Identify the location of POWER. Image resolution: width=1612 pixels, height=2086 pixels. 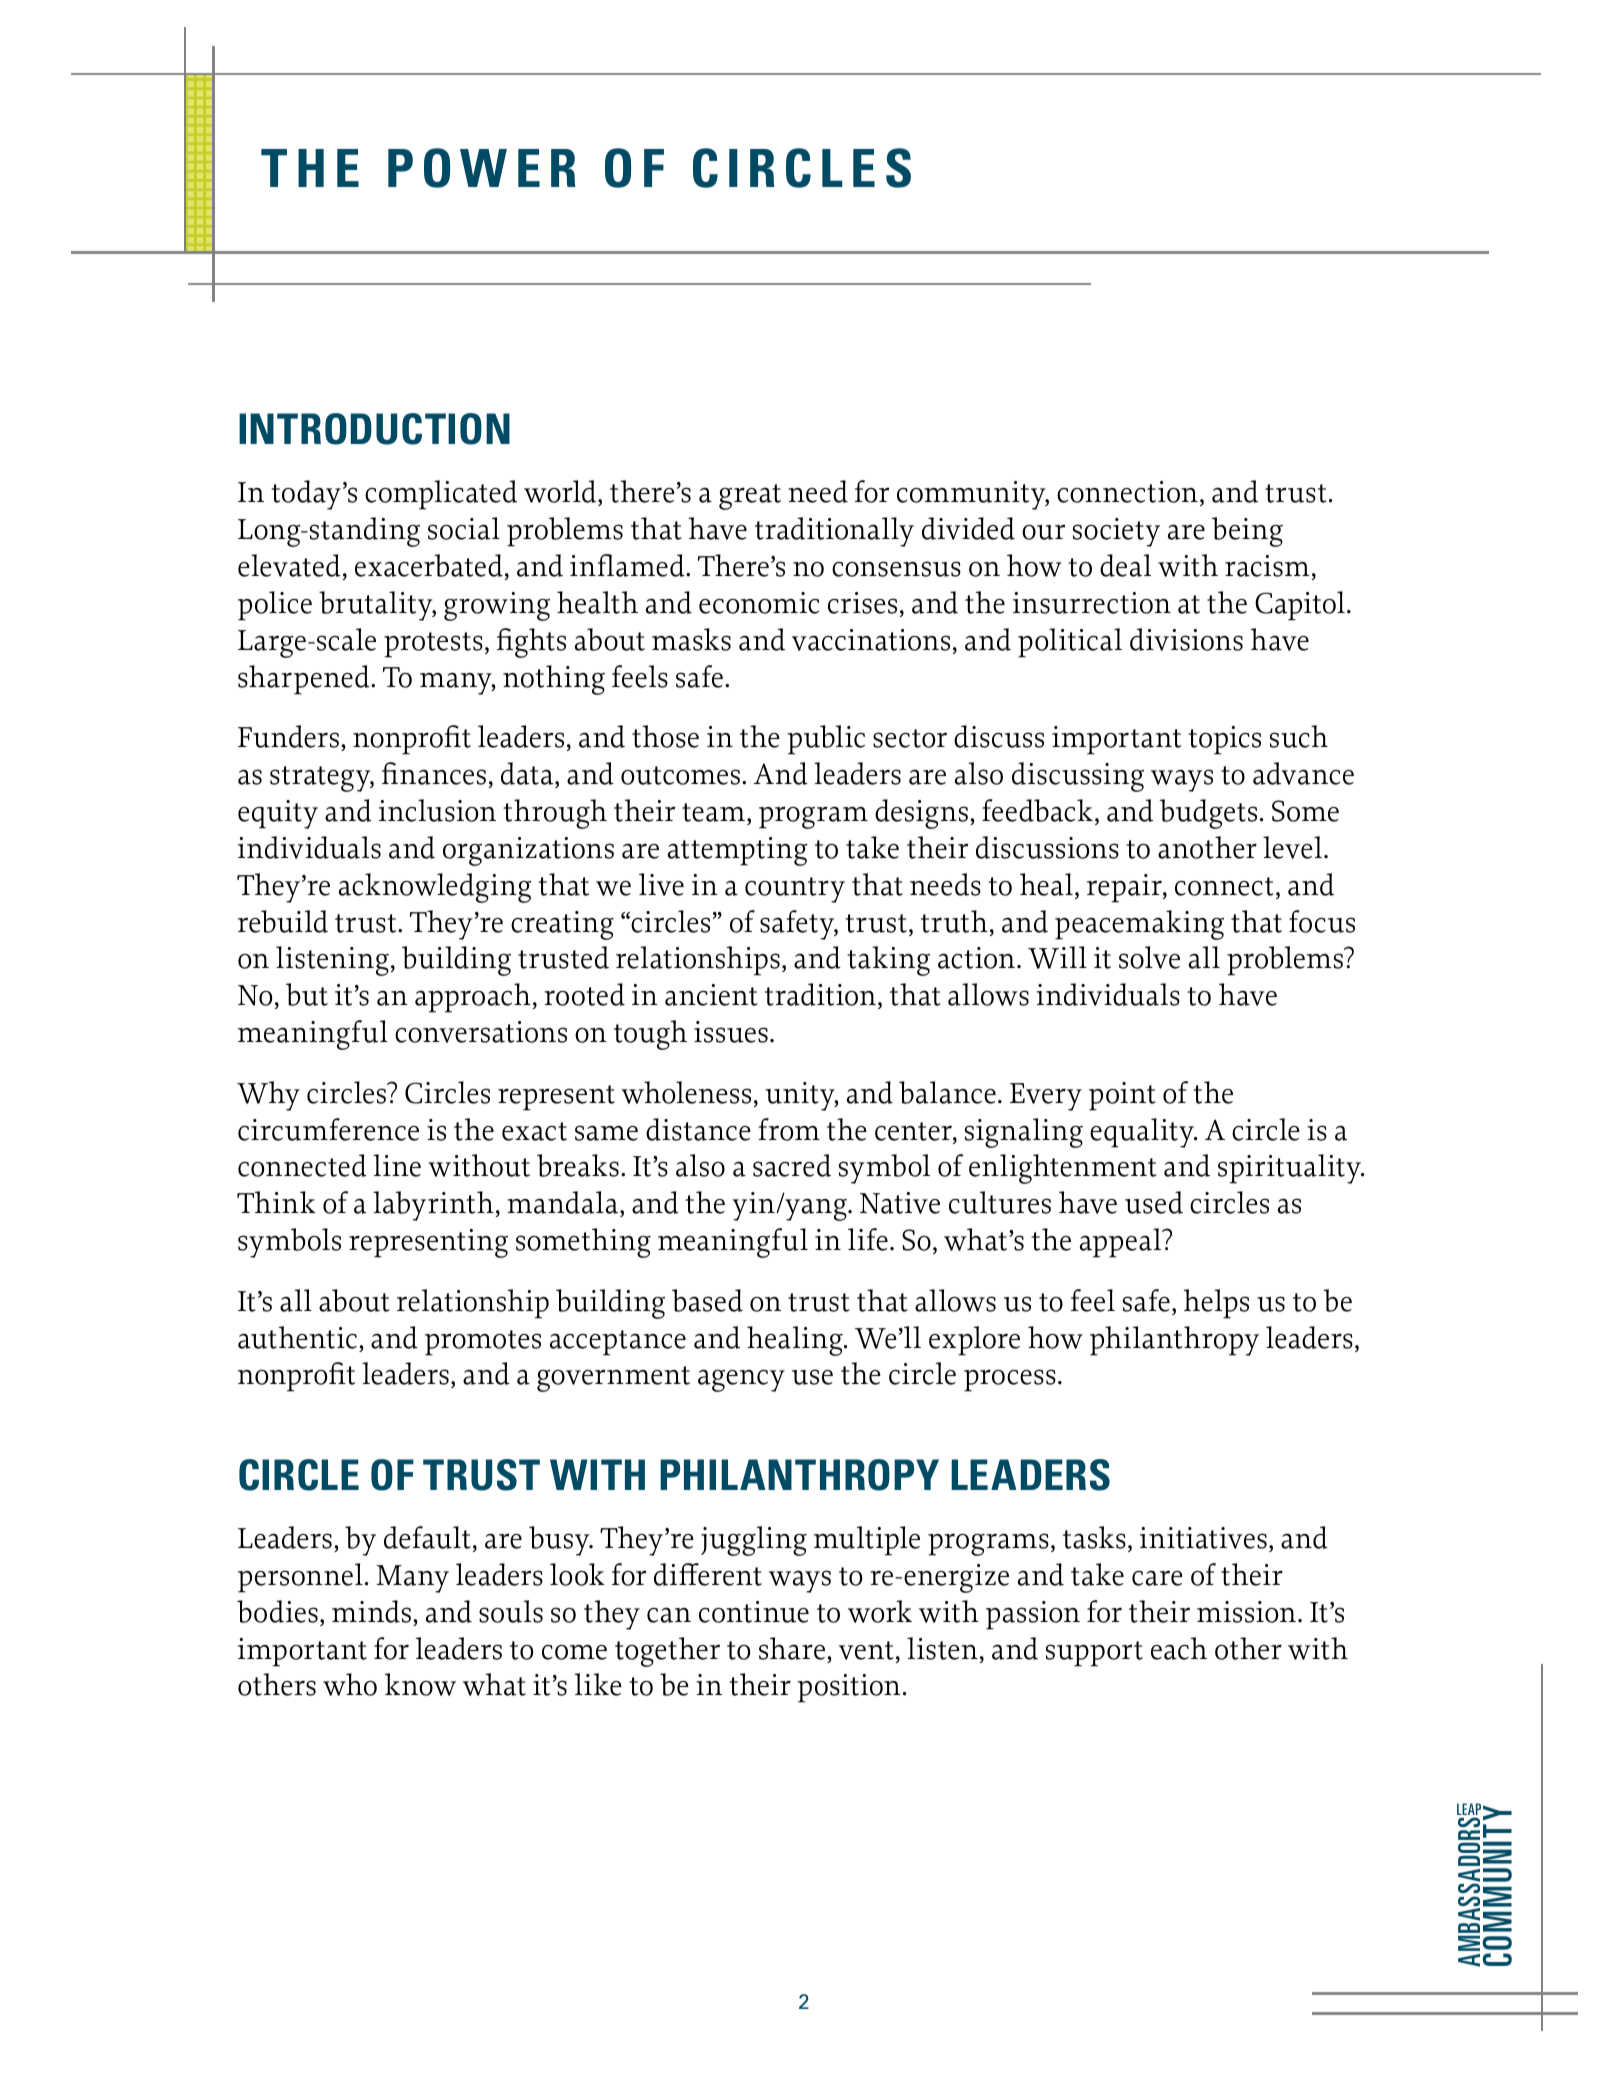
(482, 168).
